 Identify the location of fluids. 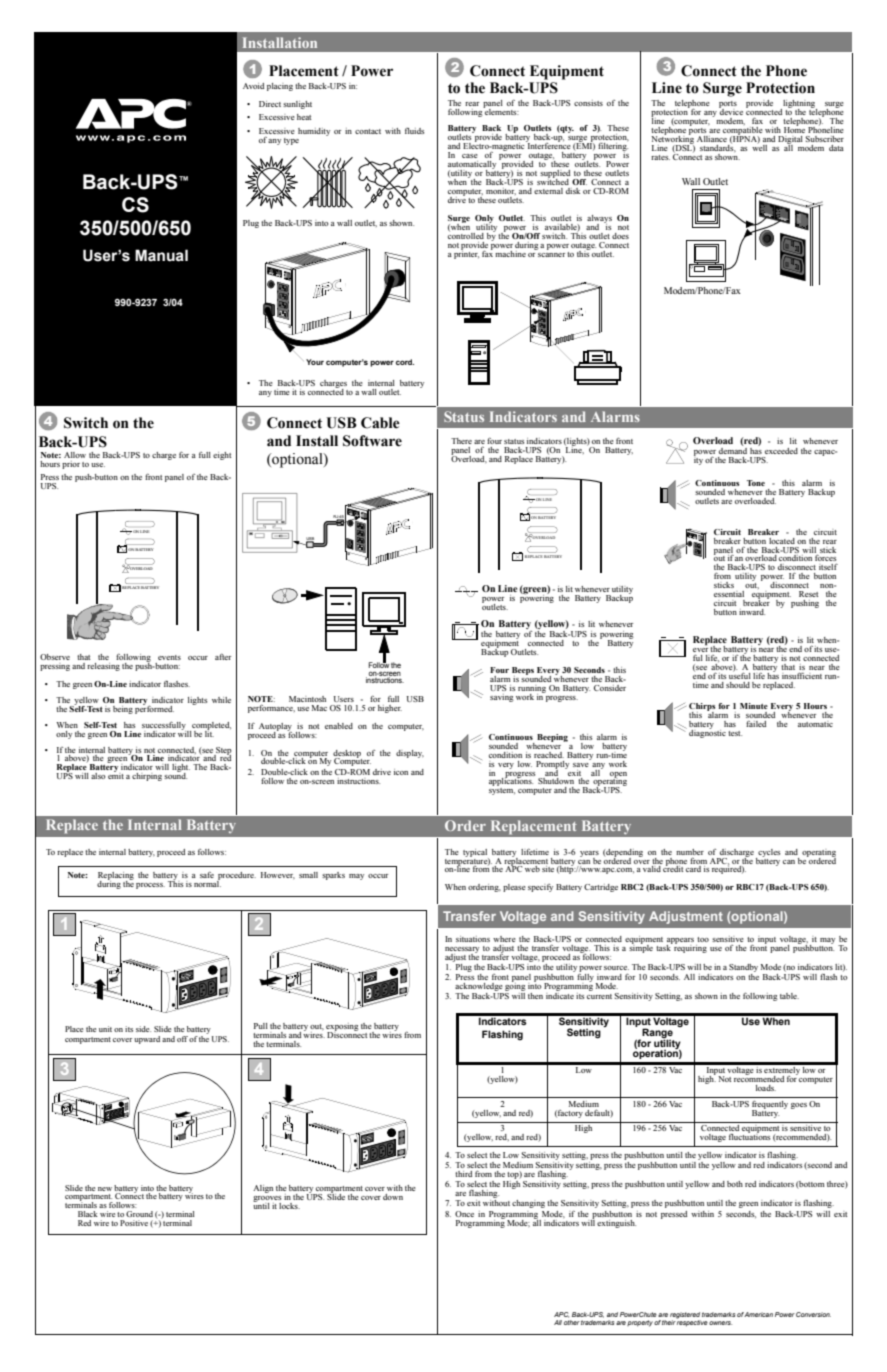
(414, 131).
